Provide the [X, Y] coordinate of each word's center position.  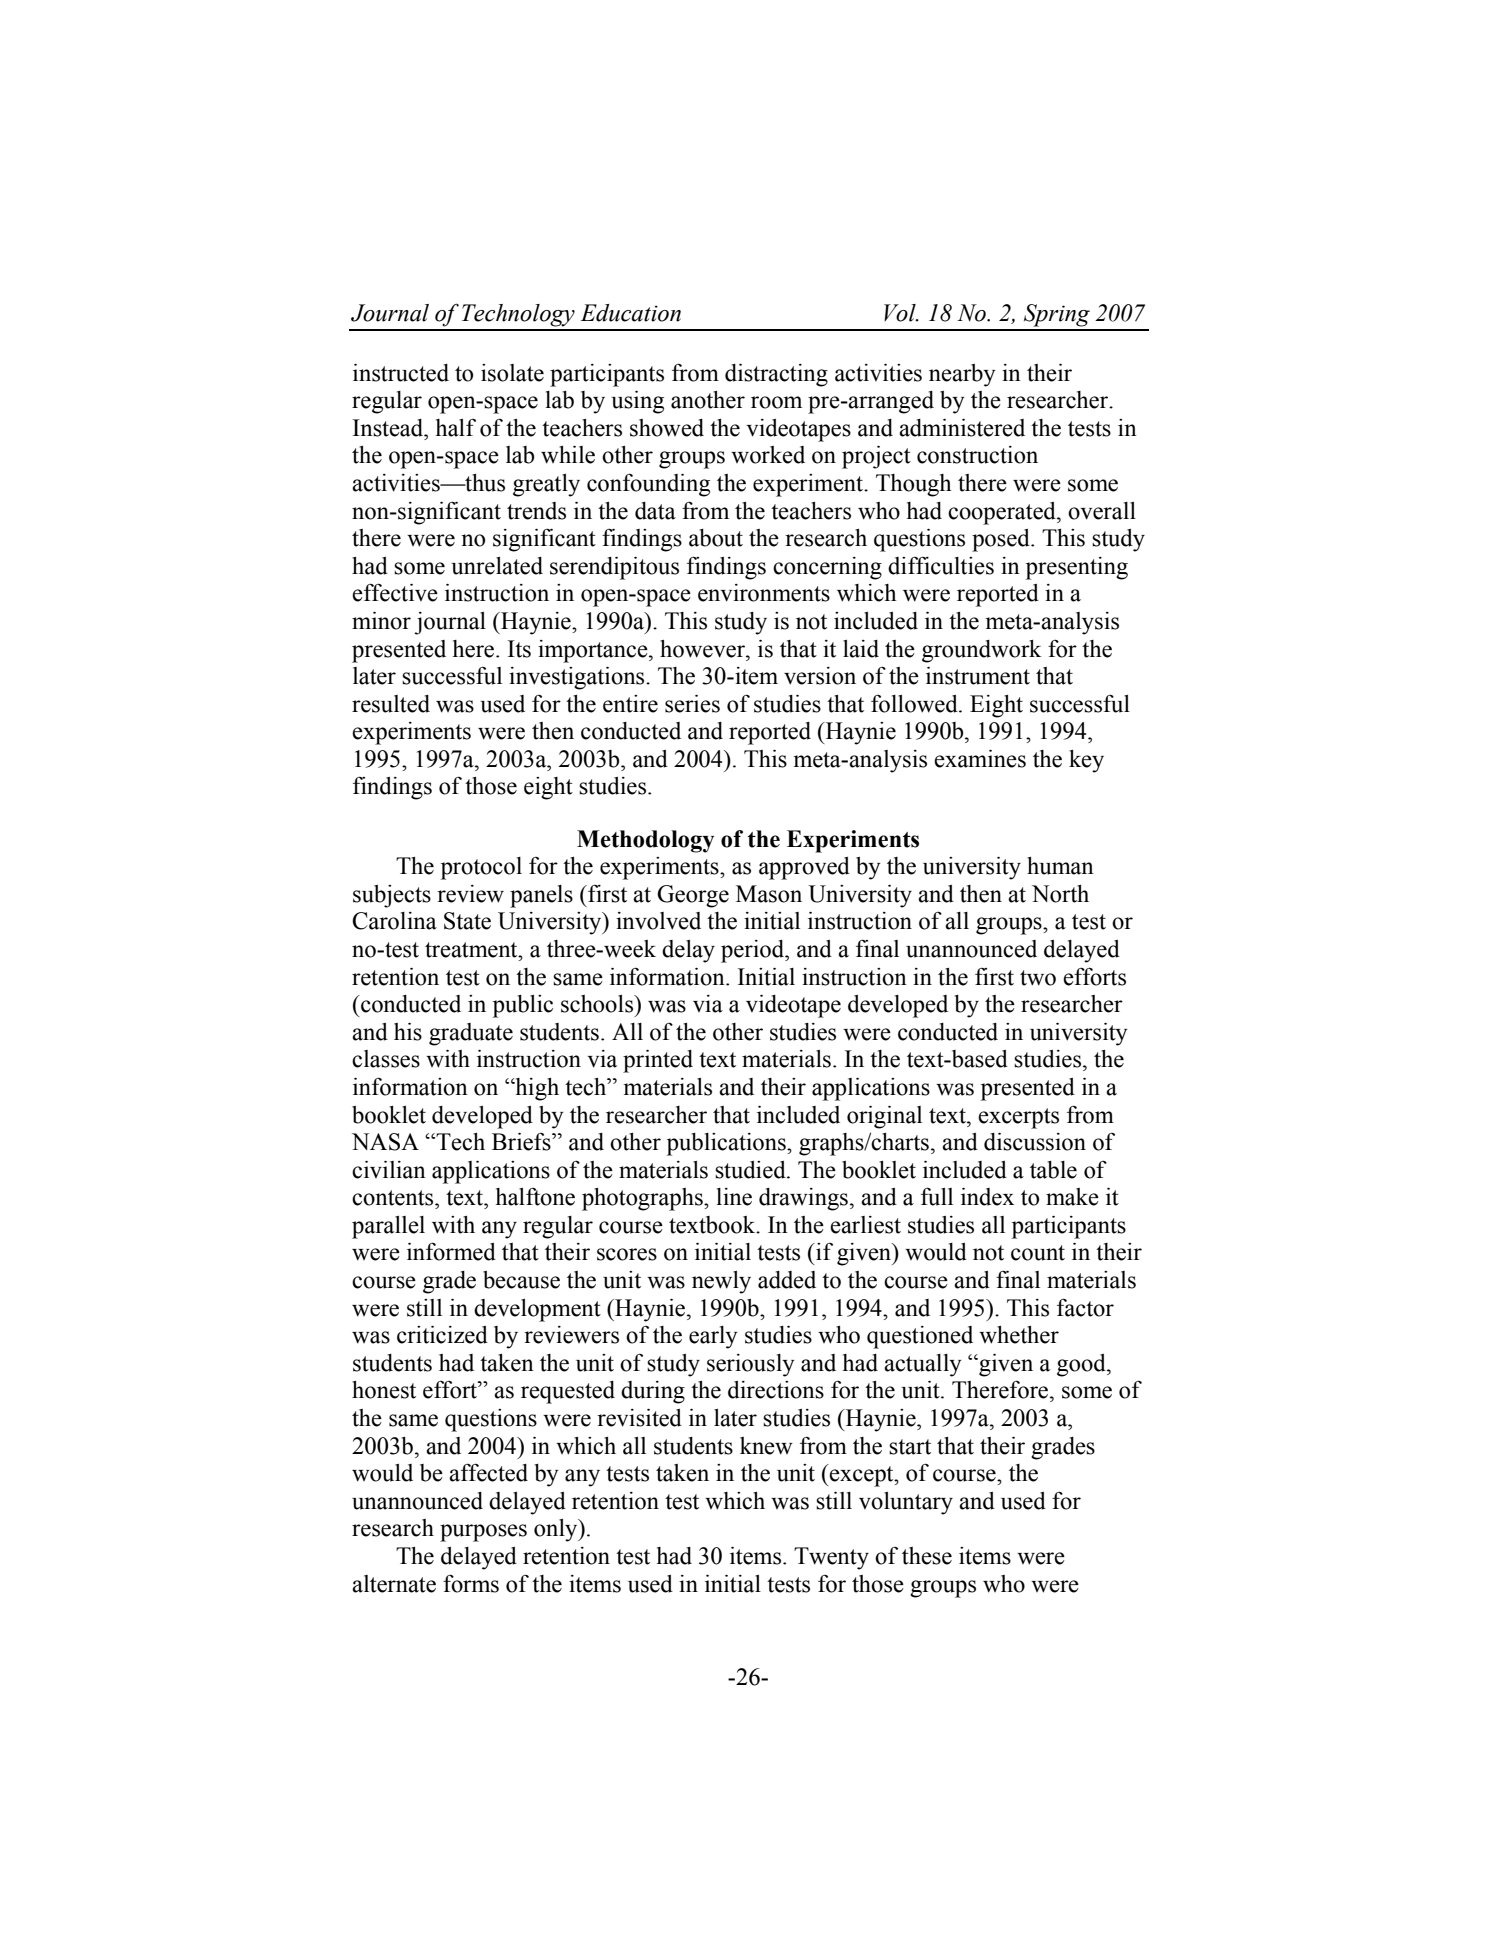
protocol [481, 868]
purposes [483, 1533]
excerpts [1018, 1118]
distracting [776, 375]
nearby [962, 375]
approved [804, 868]
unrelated [497, 566]
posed [1002, 540]
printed [658, 1061]
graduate [471, 1034]
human [1060, 866]
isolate [512, 373]
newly [721, 1282]
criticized [442, 1335]
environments [764, 593]
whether [1019, 1335]
